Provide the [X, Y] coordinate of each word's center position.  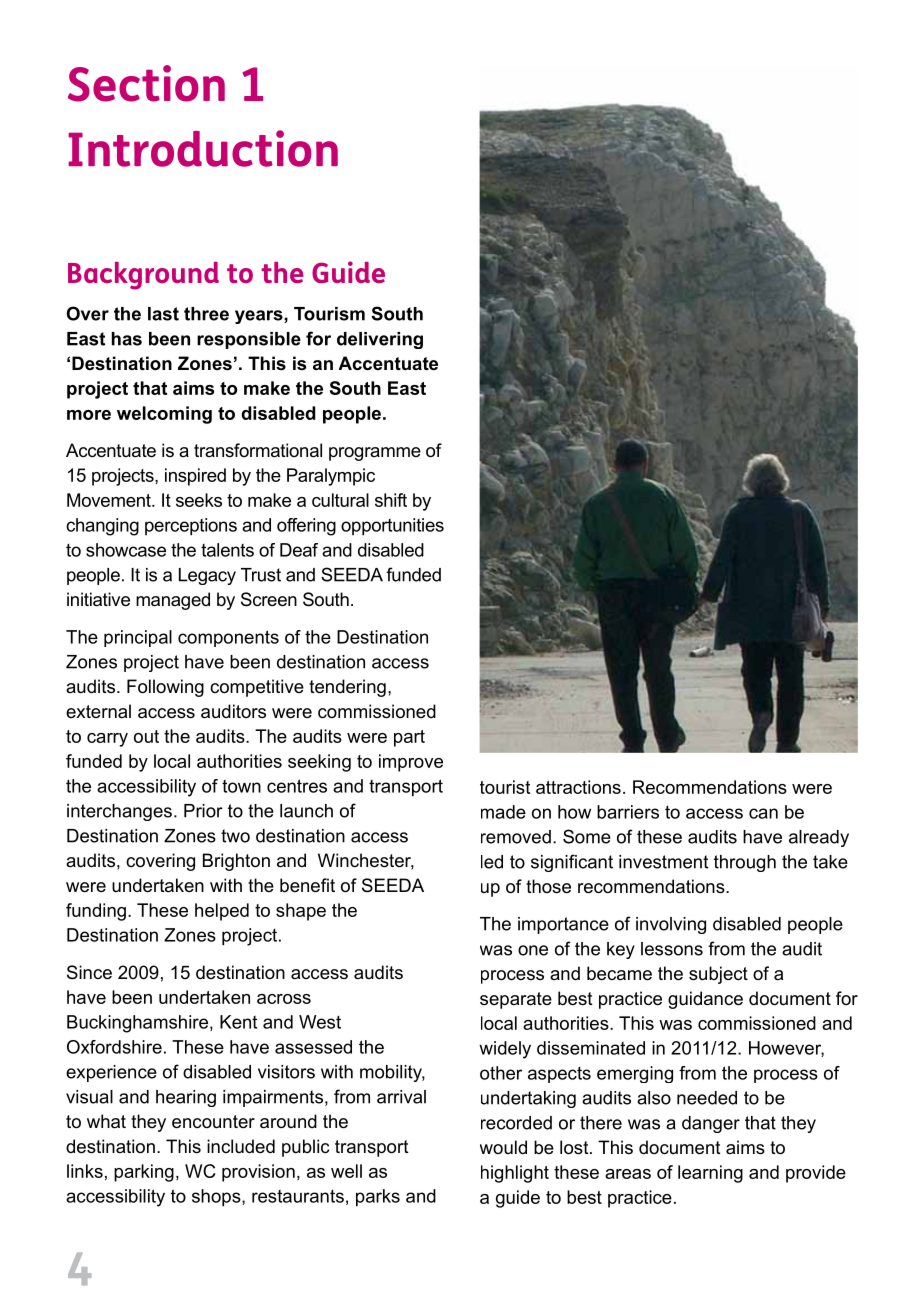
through [745, 863]
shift [391, 500]
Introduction [203, 148]
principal [138, 638]
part [409, 738]
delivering [380, 340]
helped [222, 912]
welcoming [164, 415]
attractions [578, 787]
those [548, 886]
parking [144, 1173]
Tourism [329, 314]
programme [375, 454]
